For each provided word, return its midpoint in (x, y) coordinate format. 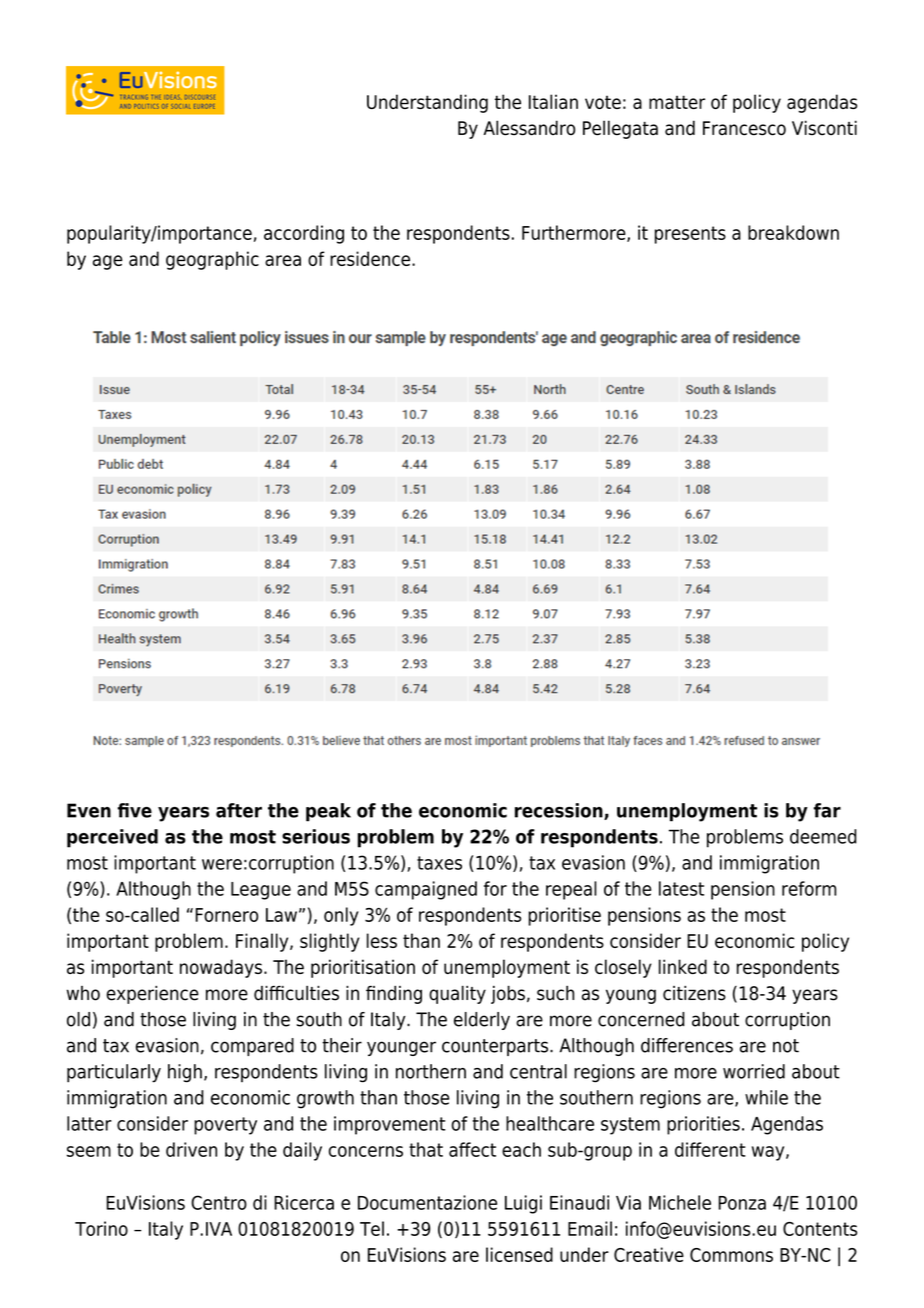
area (283, 260)
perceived (112, 838)
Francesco (744, 128)
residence (371, 258)
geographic (212, 260)
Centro (219, 1202)
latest (681, 888)
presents (690, 235)
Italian (553, 101)
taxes (439, 863)
